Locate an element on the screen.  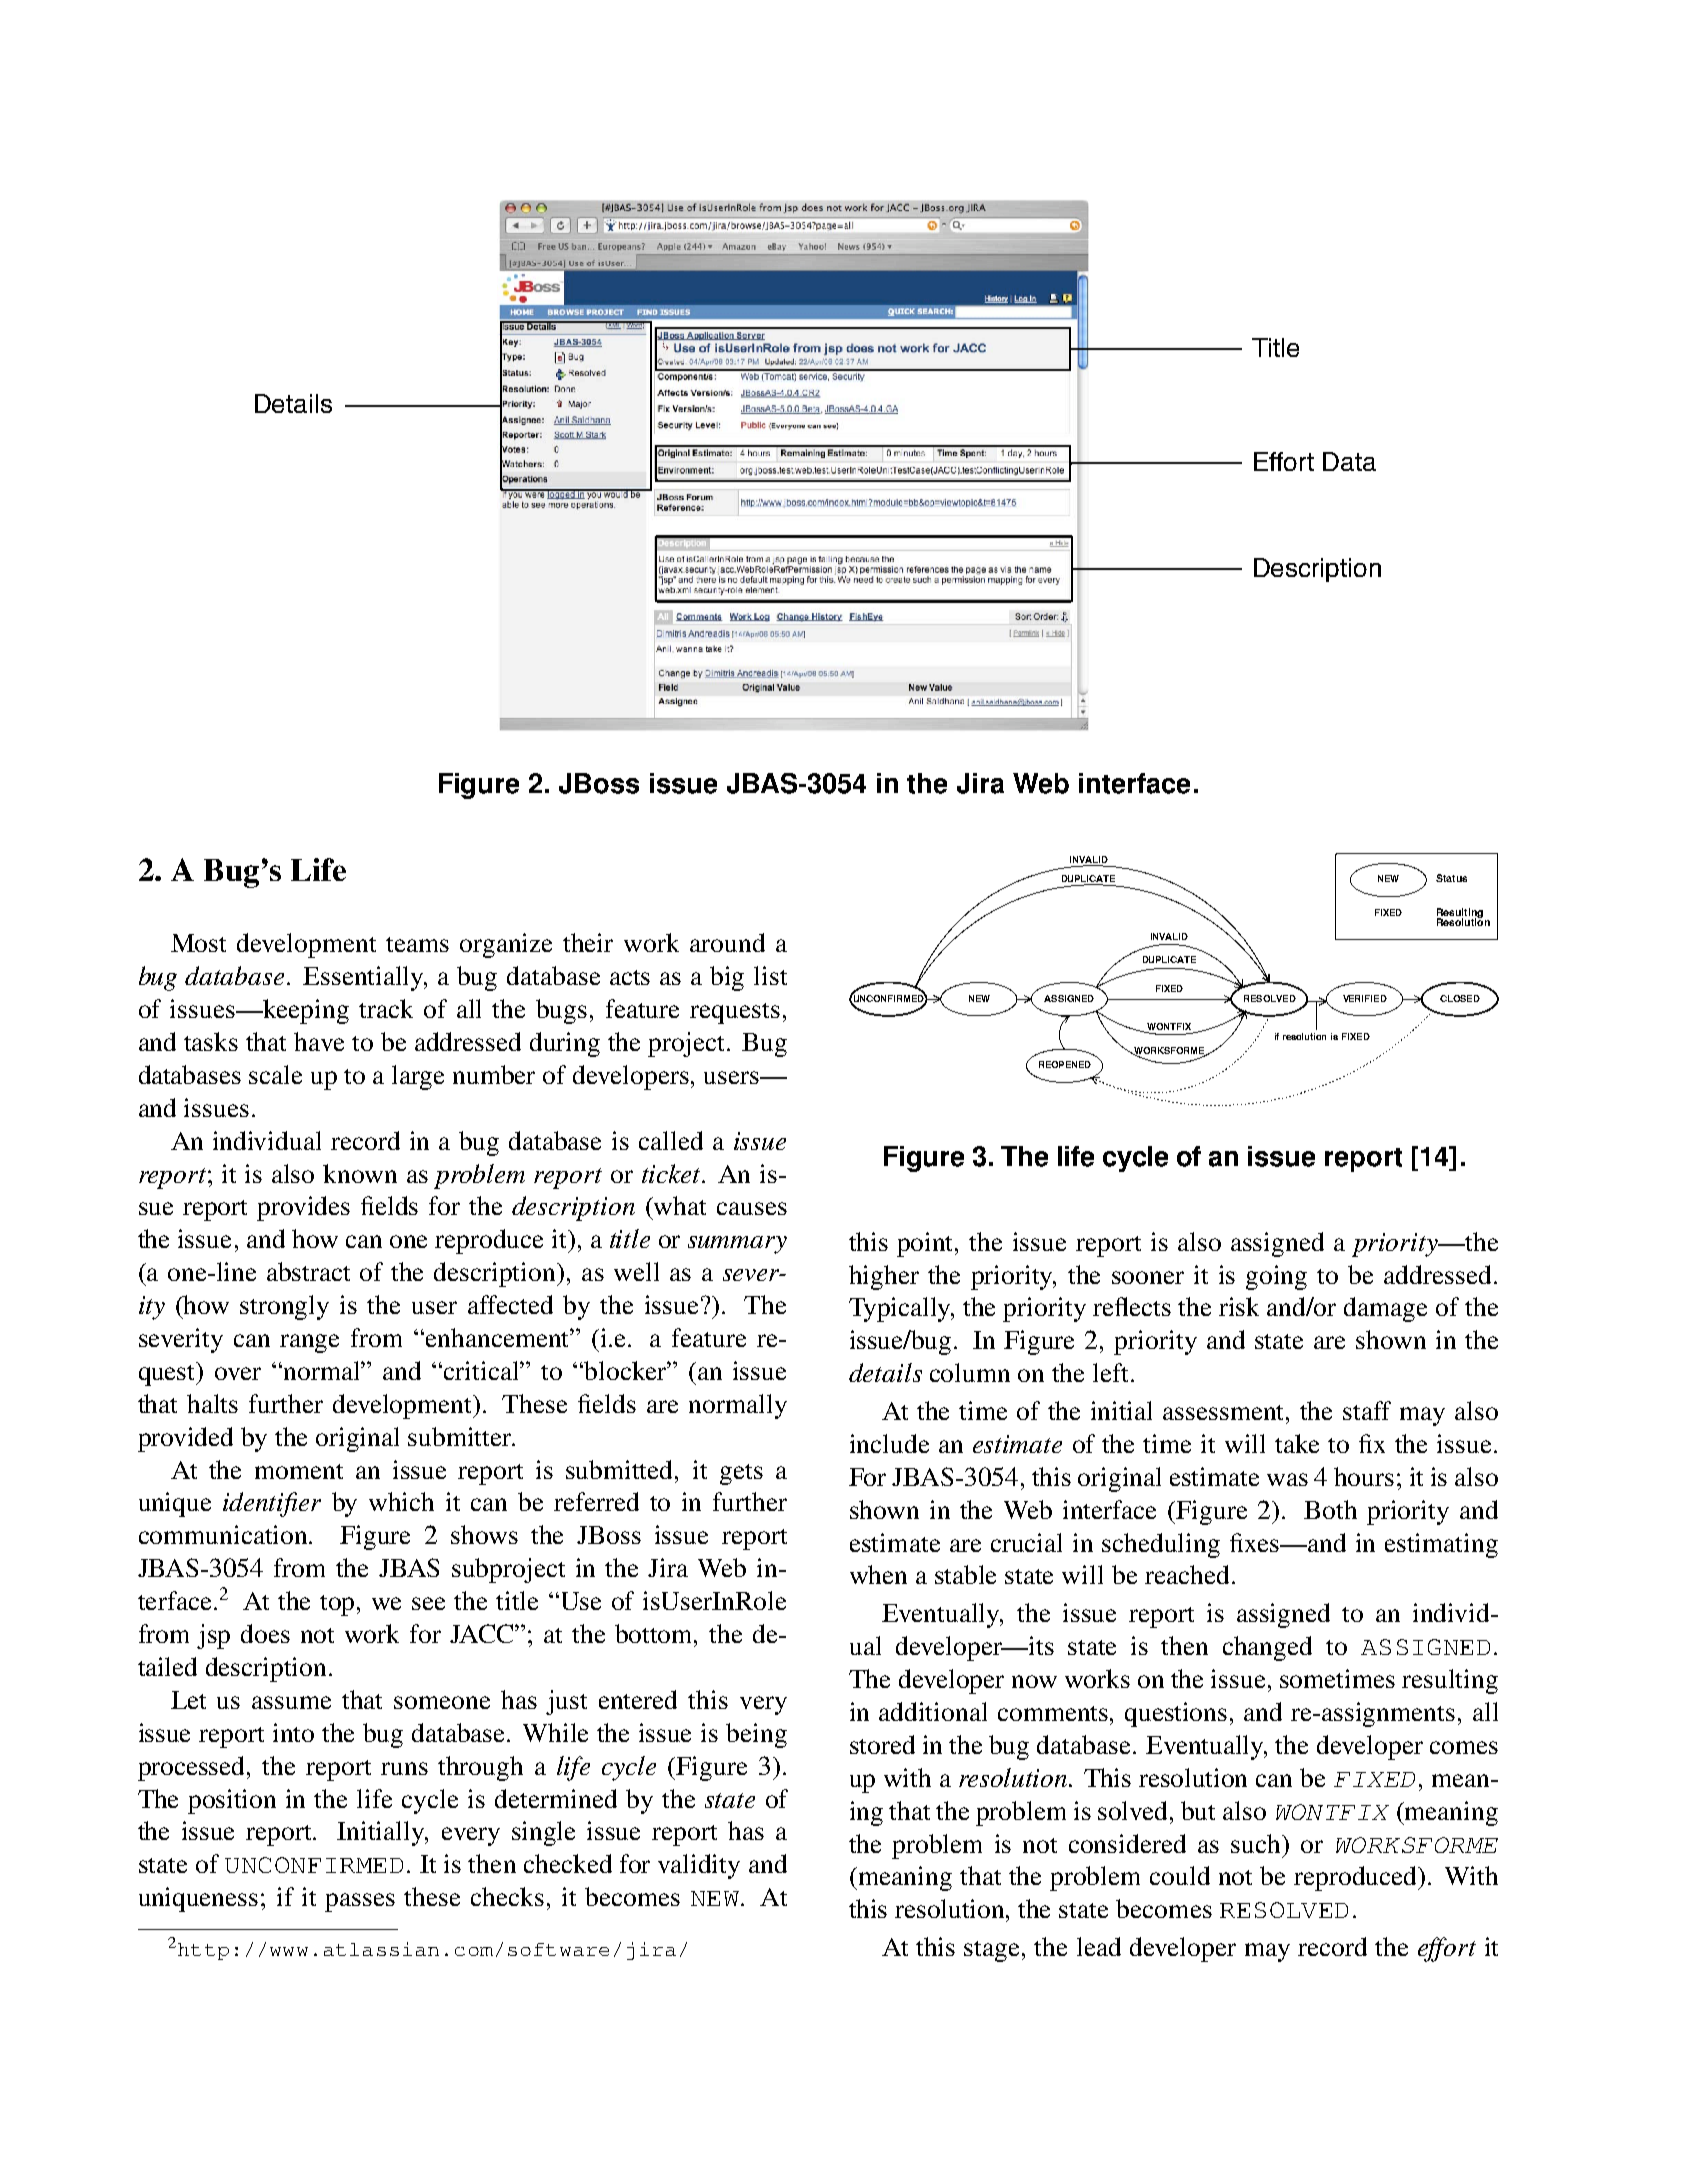
include is located at coordinates (889, 1443).
